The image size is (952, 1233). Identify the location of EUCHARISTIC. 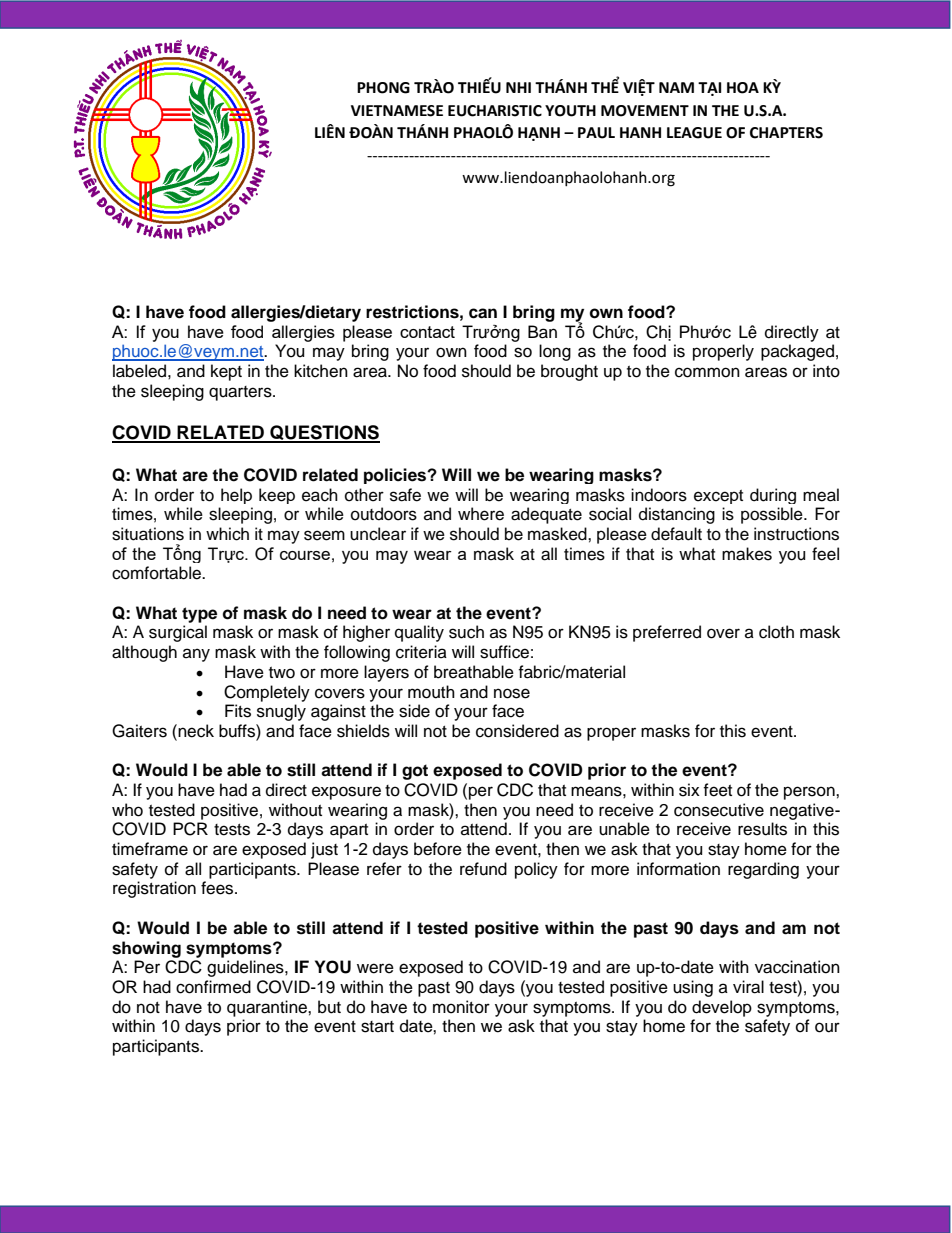
(495, 111).
